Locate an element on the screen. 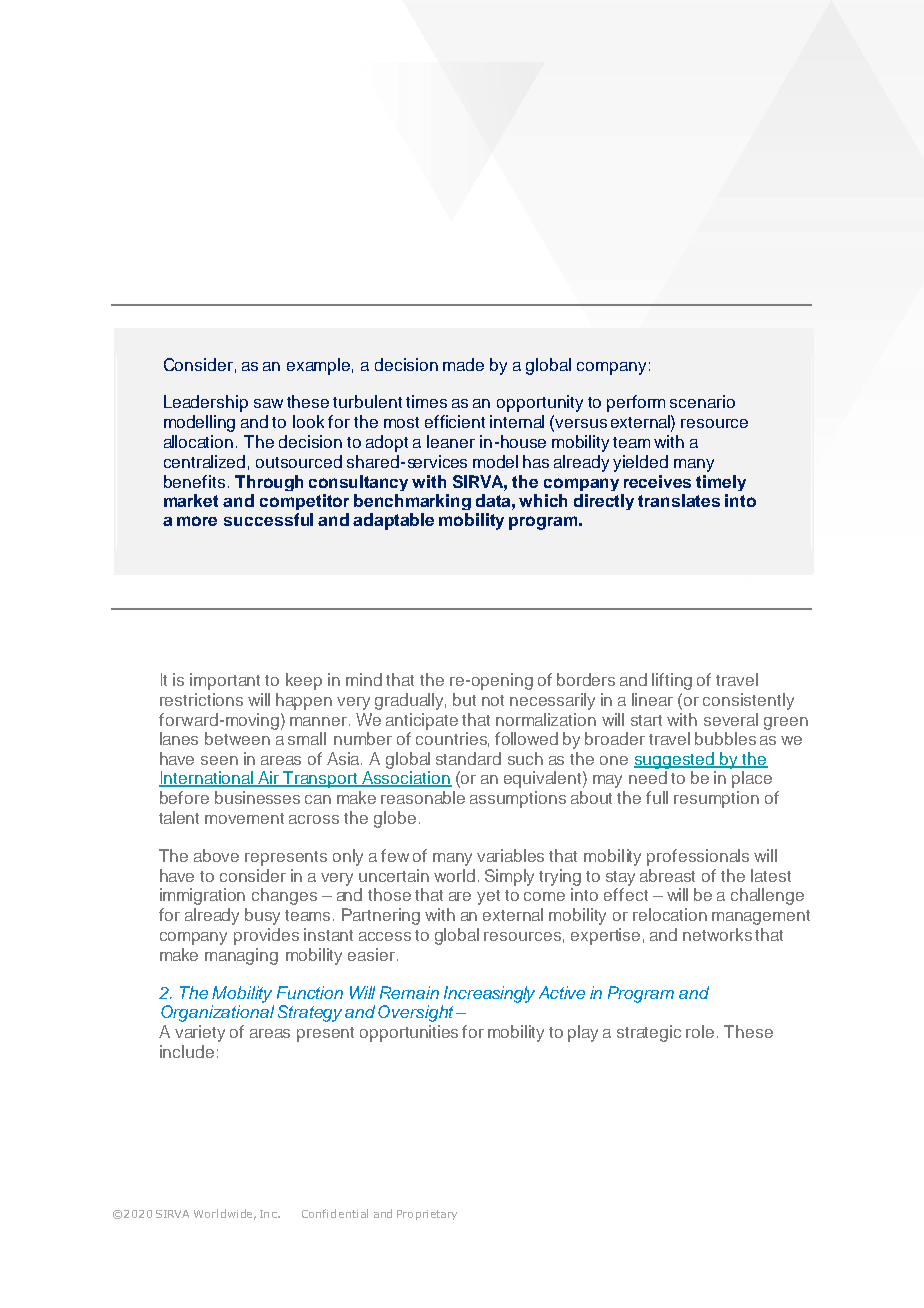 This screenshot has height=1308, width=924. important is located at coordinates (225, 681).
